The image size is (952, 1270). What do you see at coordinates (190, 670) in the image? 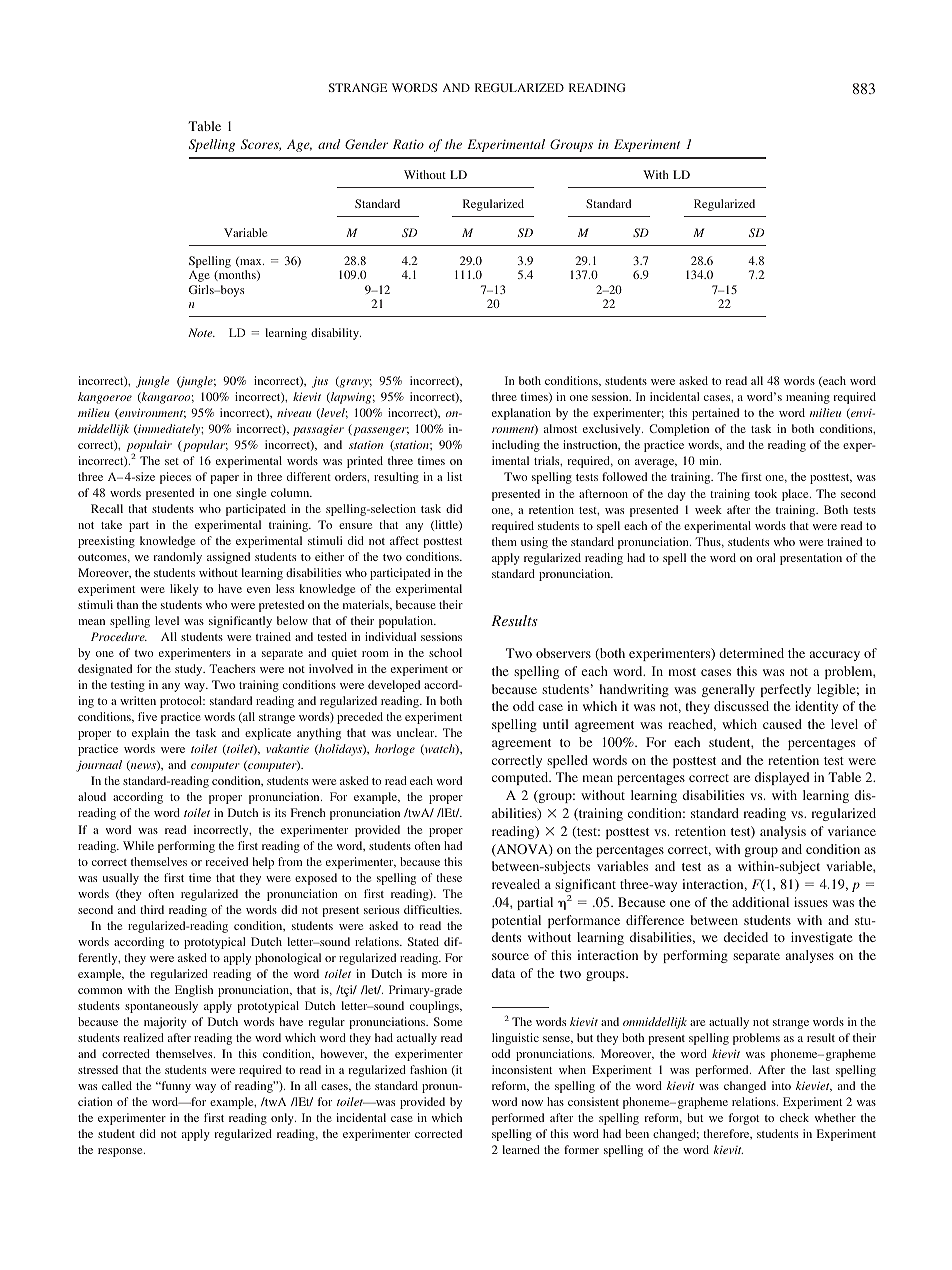
I see `study` at bounding box center [190, 670].
